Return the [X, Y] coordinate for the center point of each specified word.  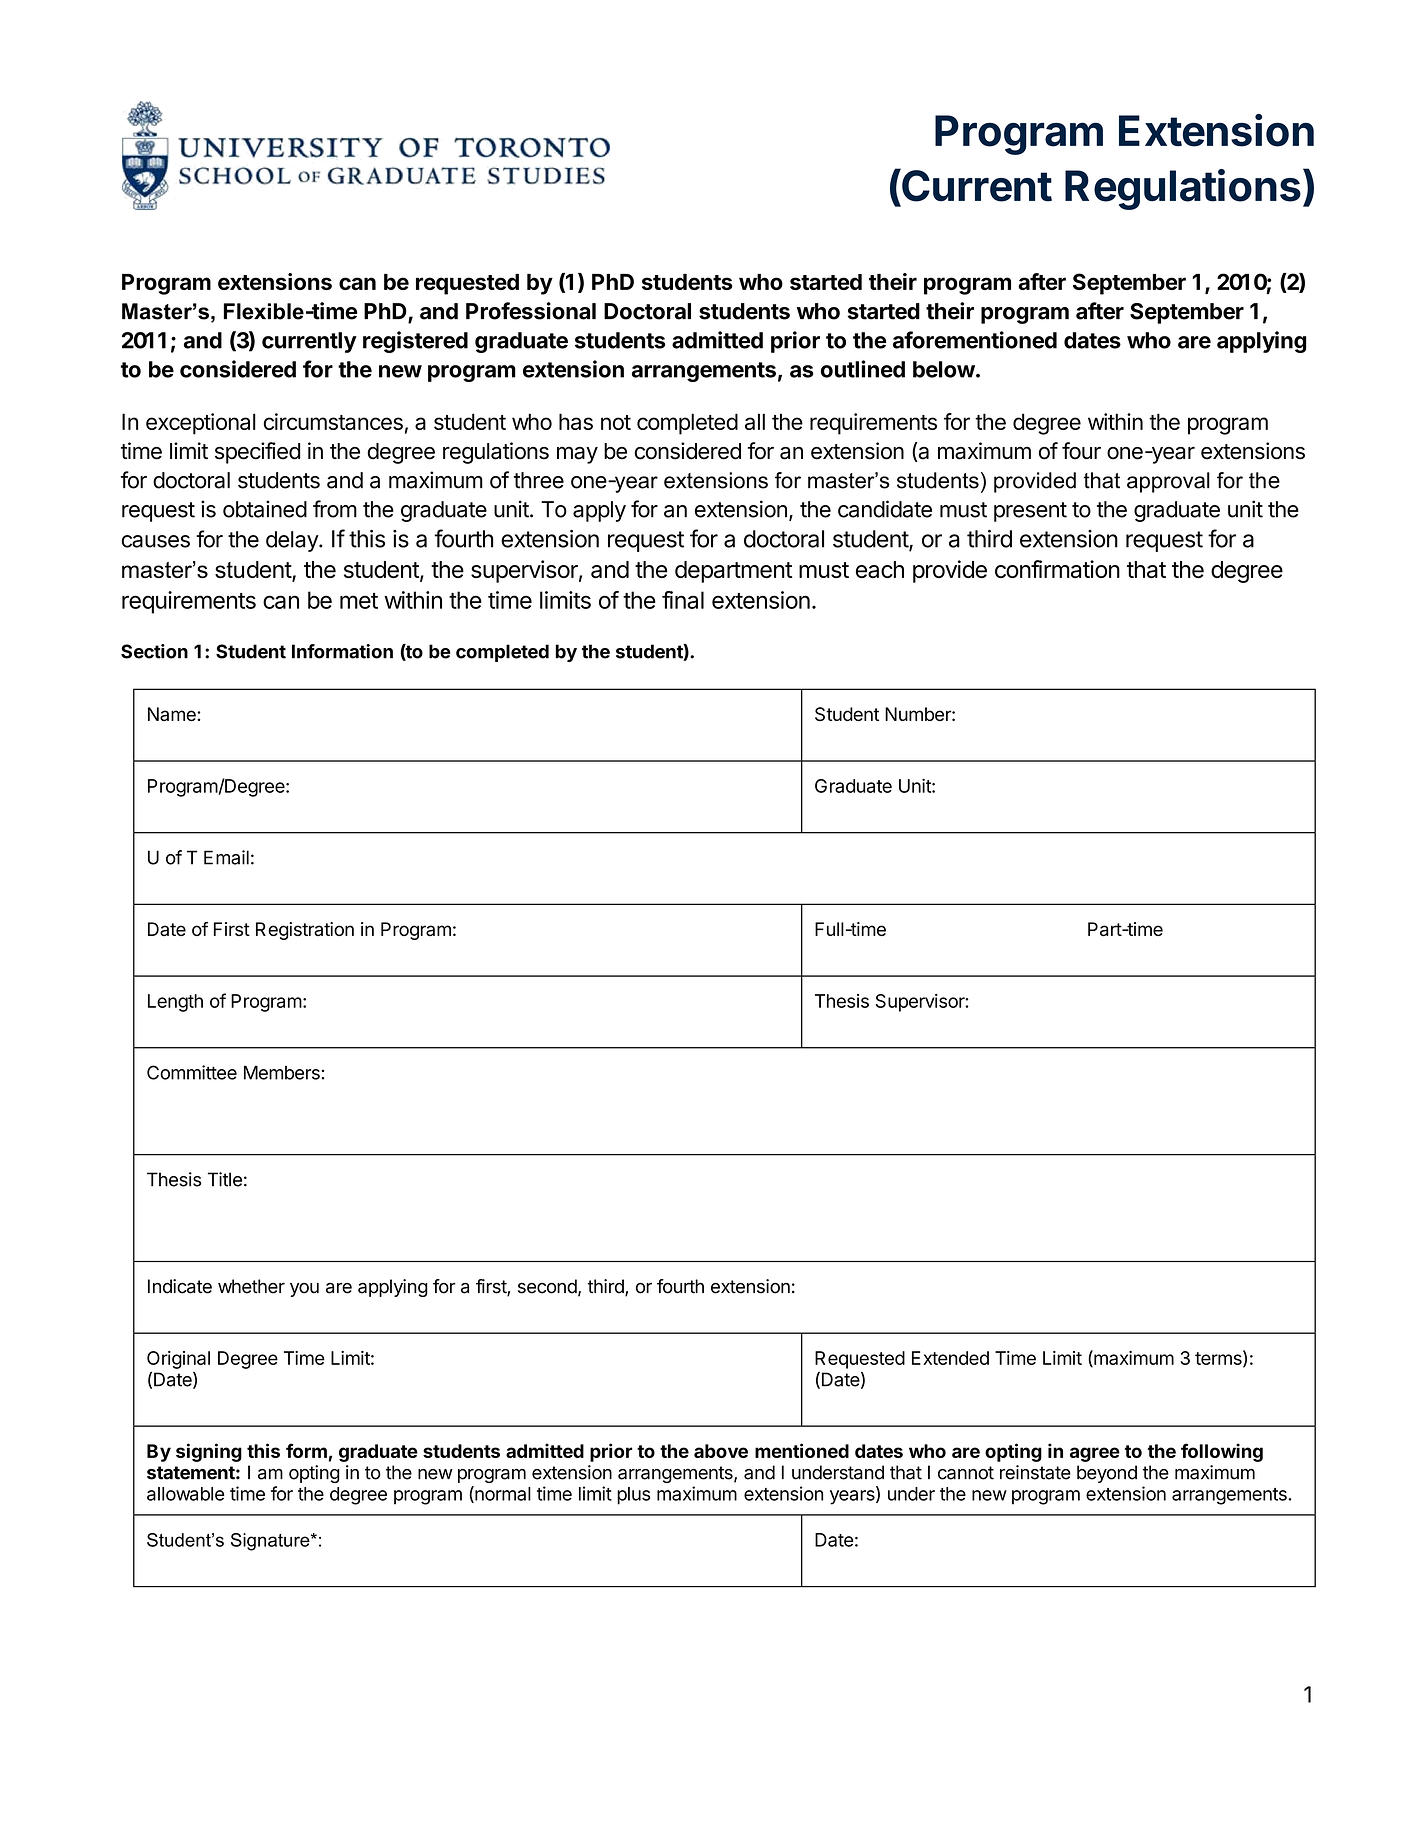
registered [415, 342]
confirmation [1057, 569]
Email [226, 857]
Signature [271, 1542]
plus [634, 1496]
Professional [531, 311]
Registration [305, 931]
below [944, 369]
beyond [1107, 1474]
